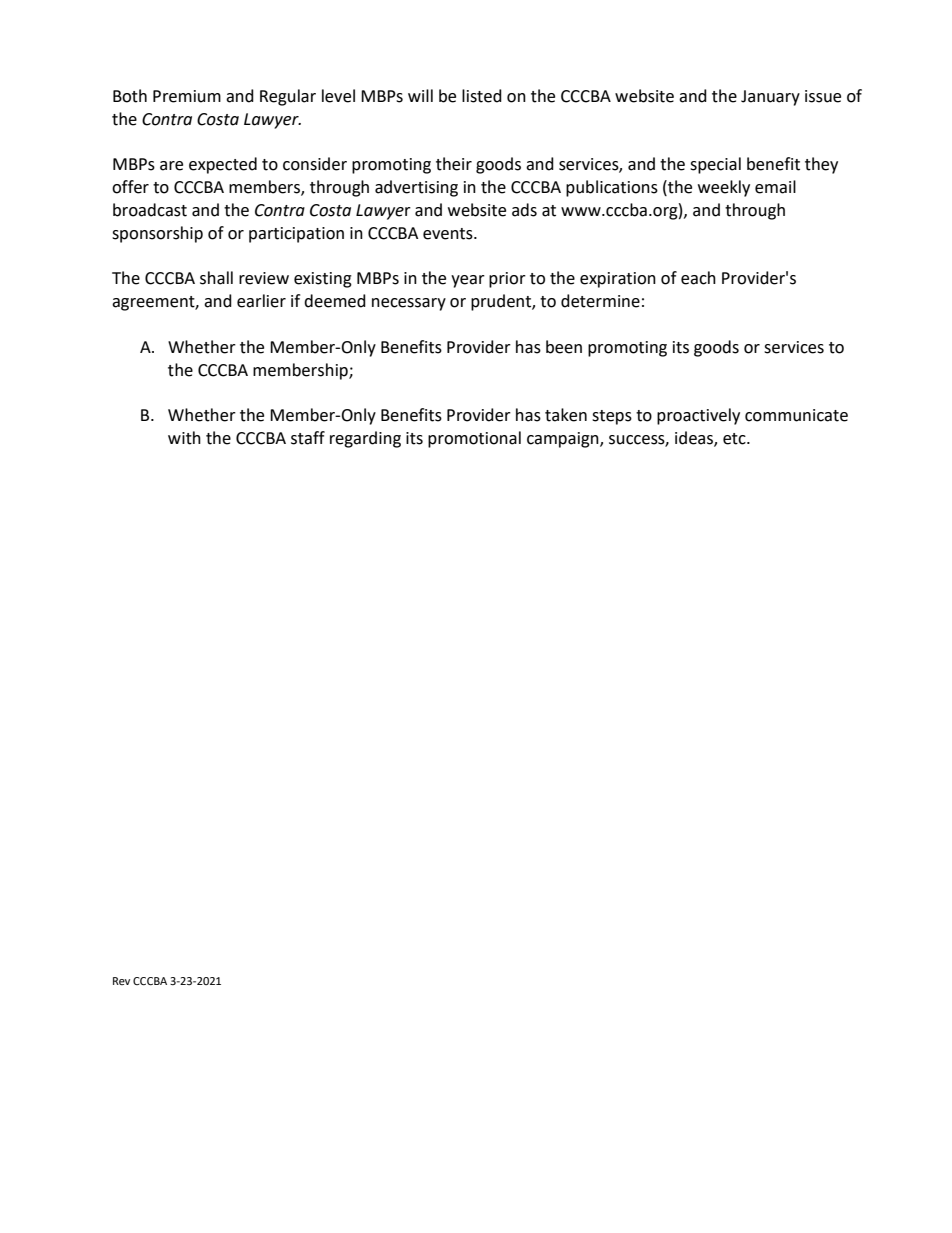 The width and height of the page is (952, 1233). What do you see at coordinates (474, 439) in the page?
I see `promotional` at bounding box center [474, 439].
